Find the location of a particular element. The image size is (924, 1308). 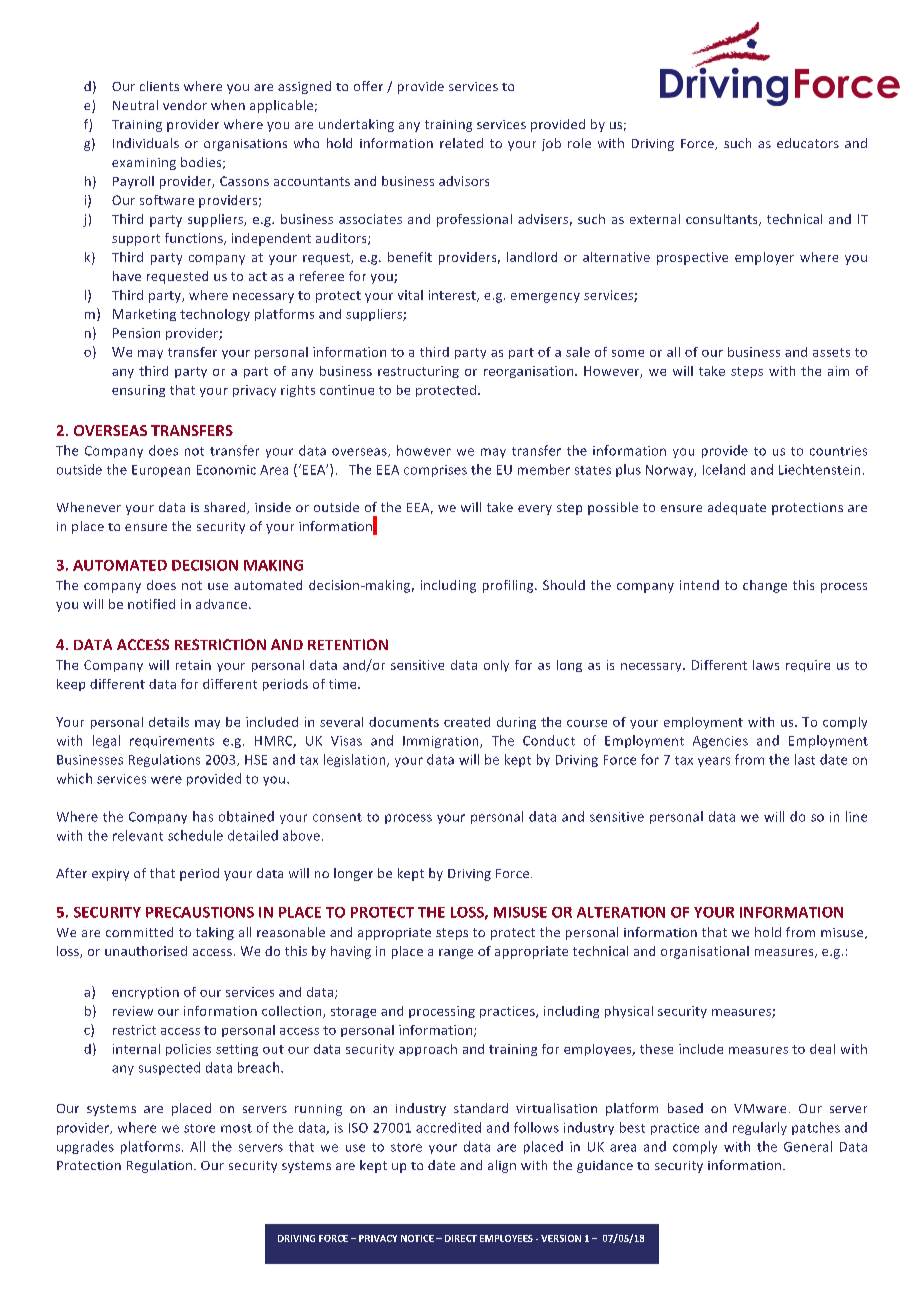

European is located at coordinates (161, 471).
